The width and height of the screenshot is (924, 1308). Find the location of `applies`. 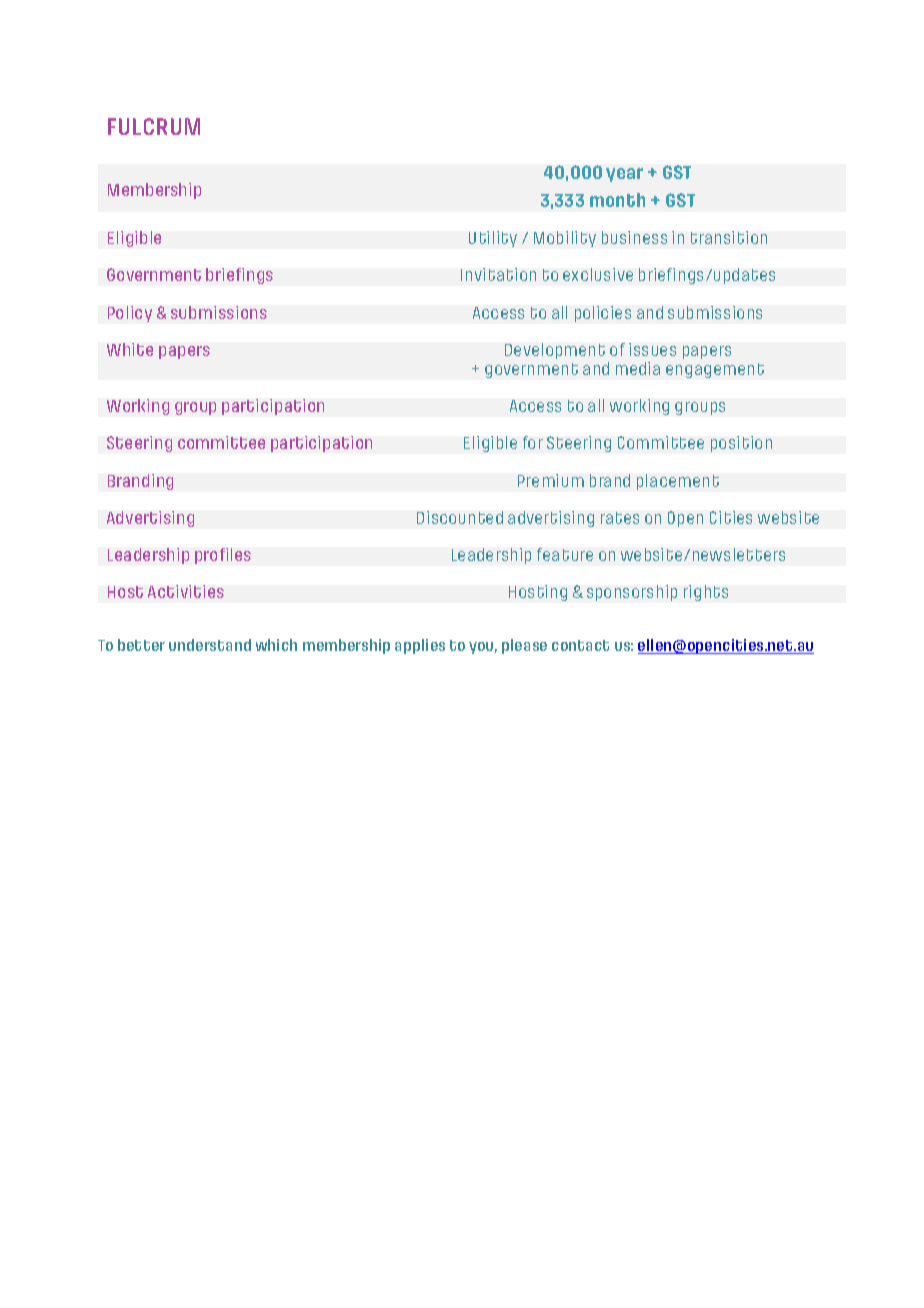

applies is located at coordinates (420, 646).
